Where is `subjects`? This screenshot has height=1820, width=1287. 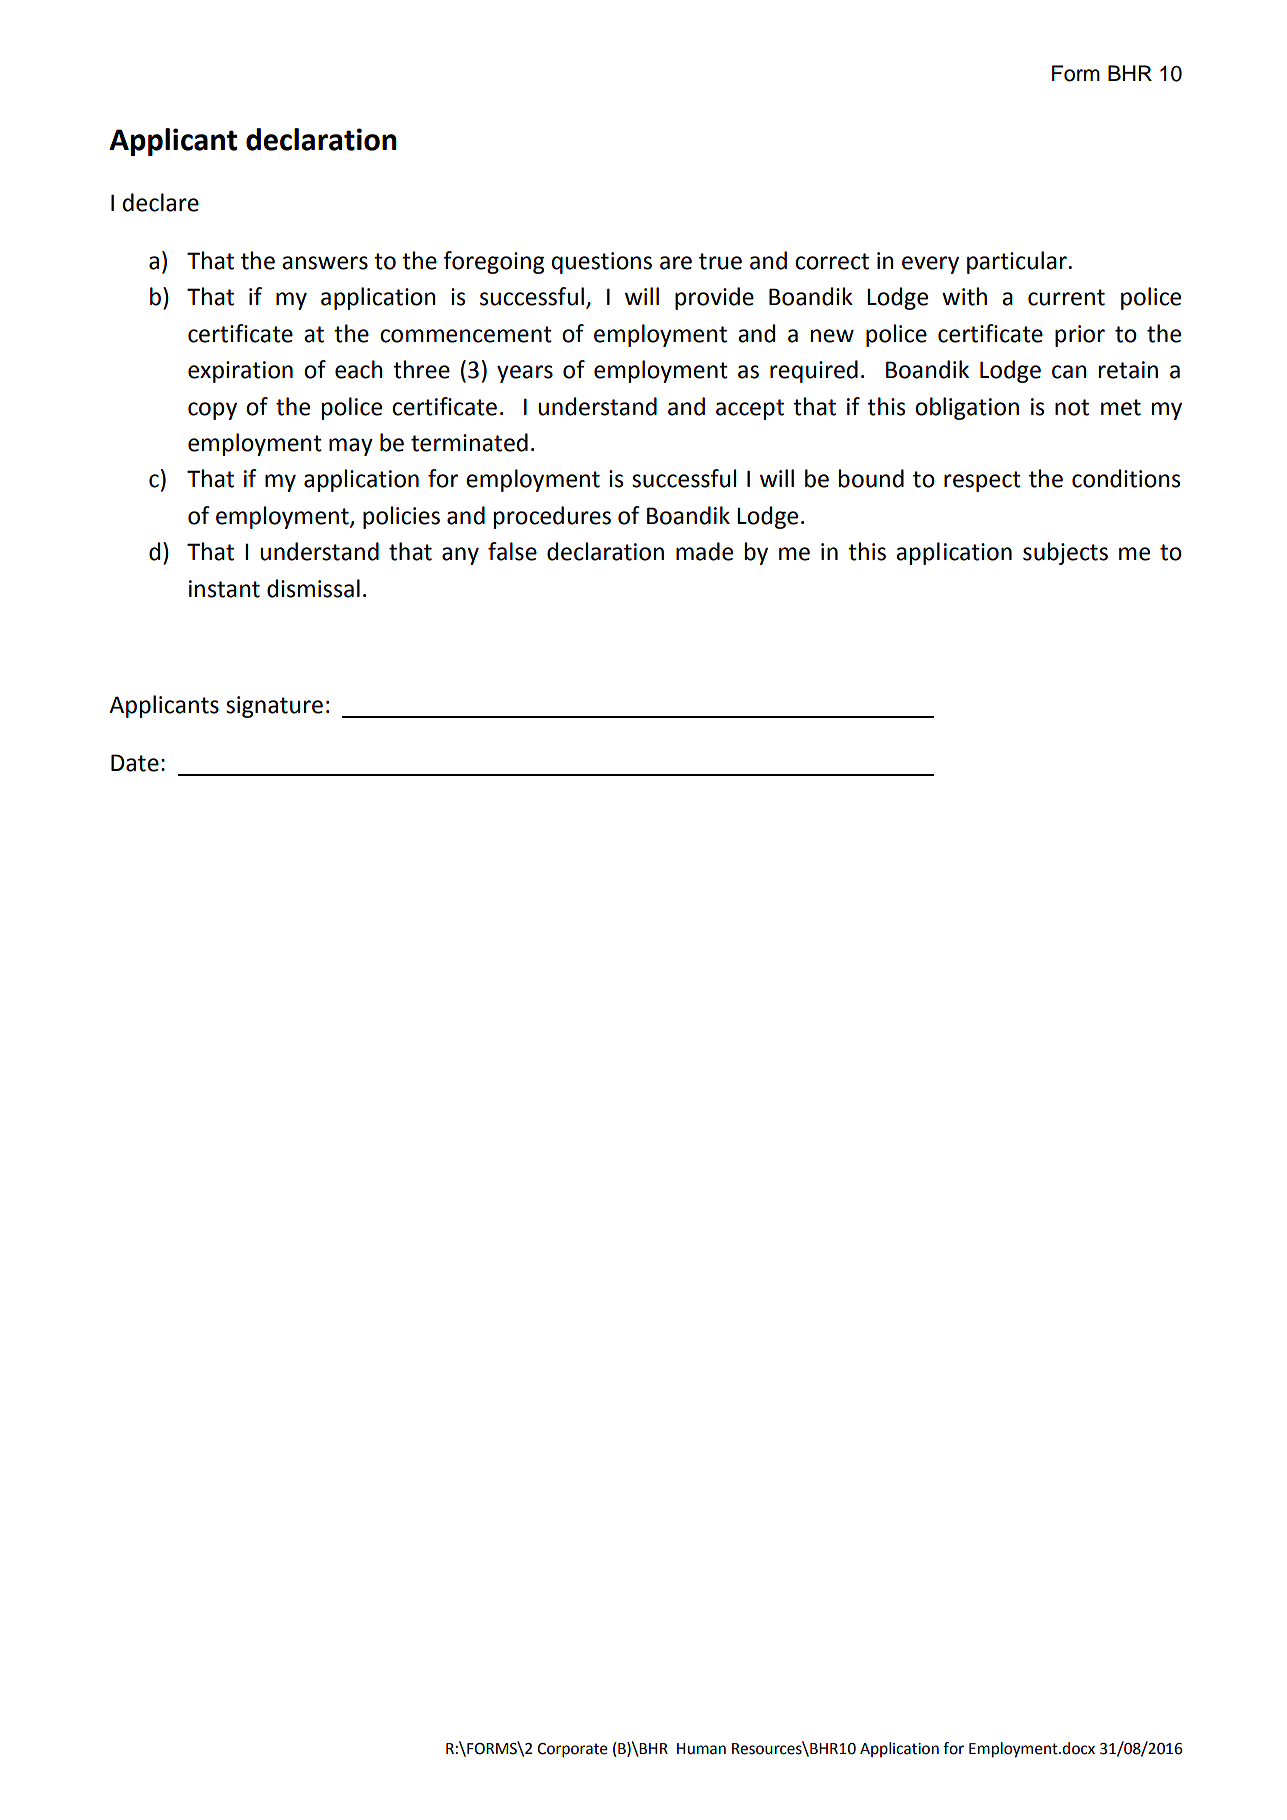 subjects is located at coordinates (1065, 553).
